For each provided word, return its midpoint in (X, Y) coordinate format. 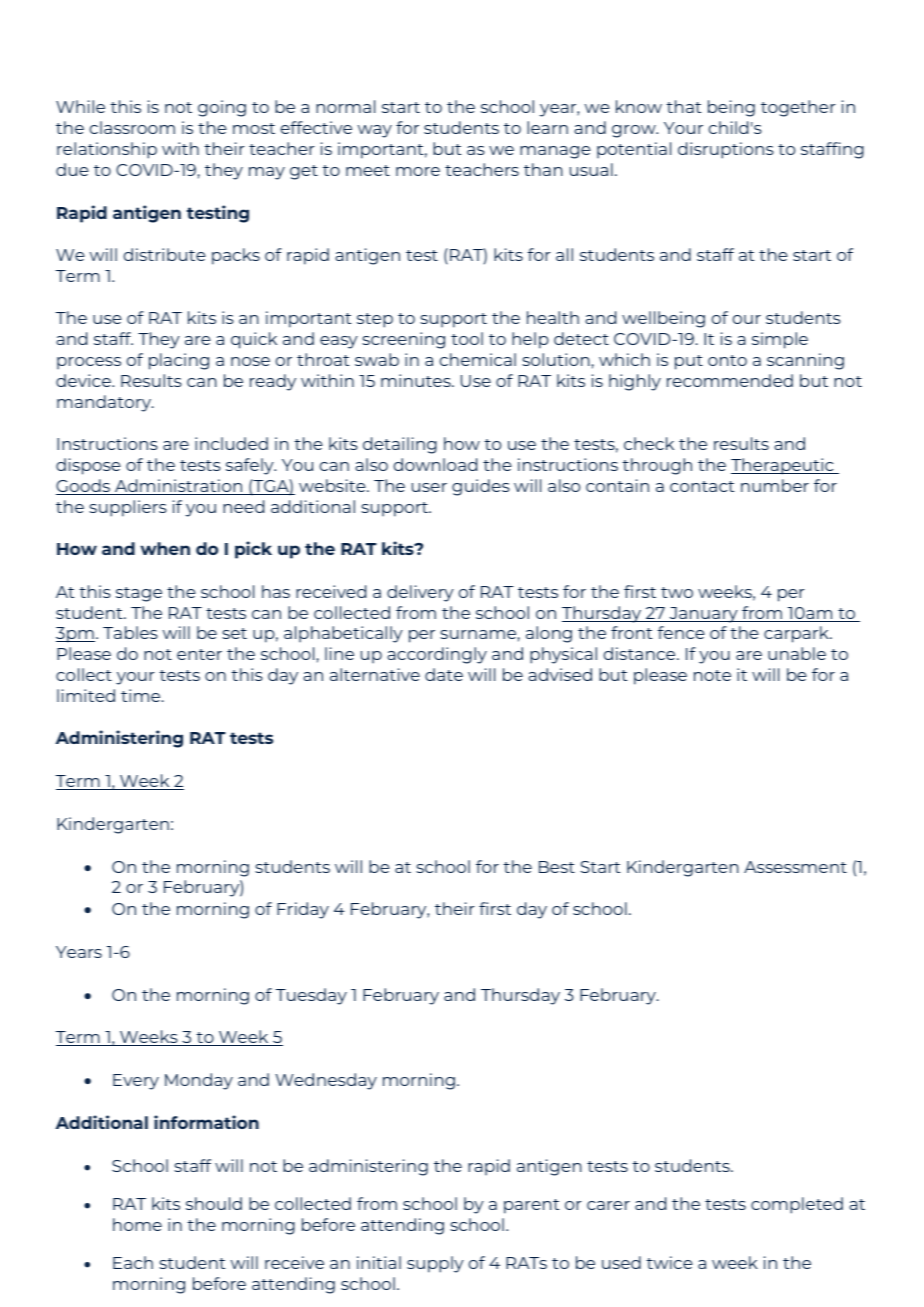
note (712, 675)
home (137, 1224)
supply (435, 1264)
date (444, 674)
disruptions (726, 150)
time (142, 695)
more (418, 171)
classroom (132, 127)
